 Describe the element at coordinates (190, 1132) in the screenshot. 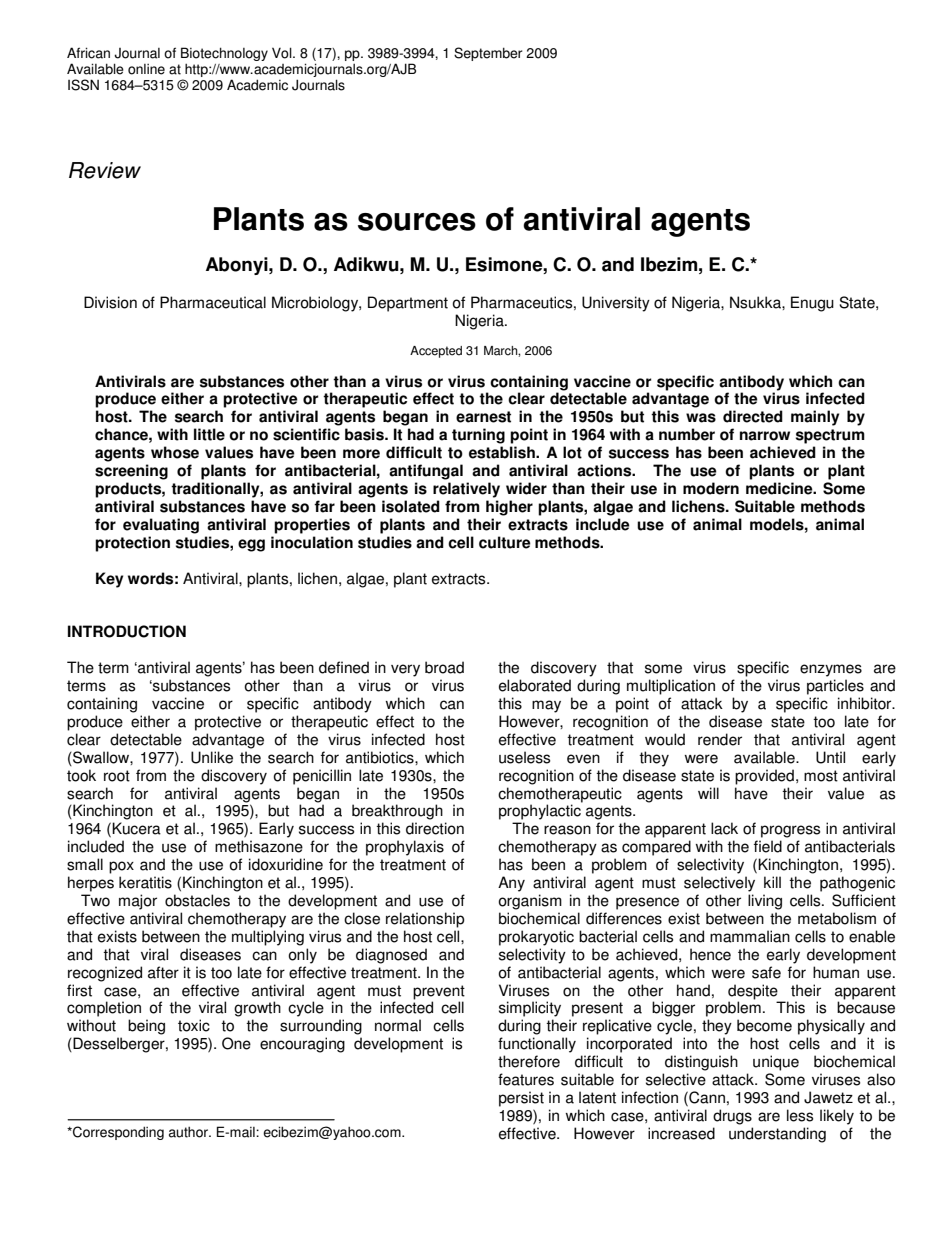

I see `author` at that location.
